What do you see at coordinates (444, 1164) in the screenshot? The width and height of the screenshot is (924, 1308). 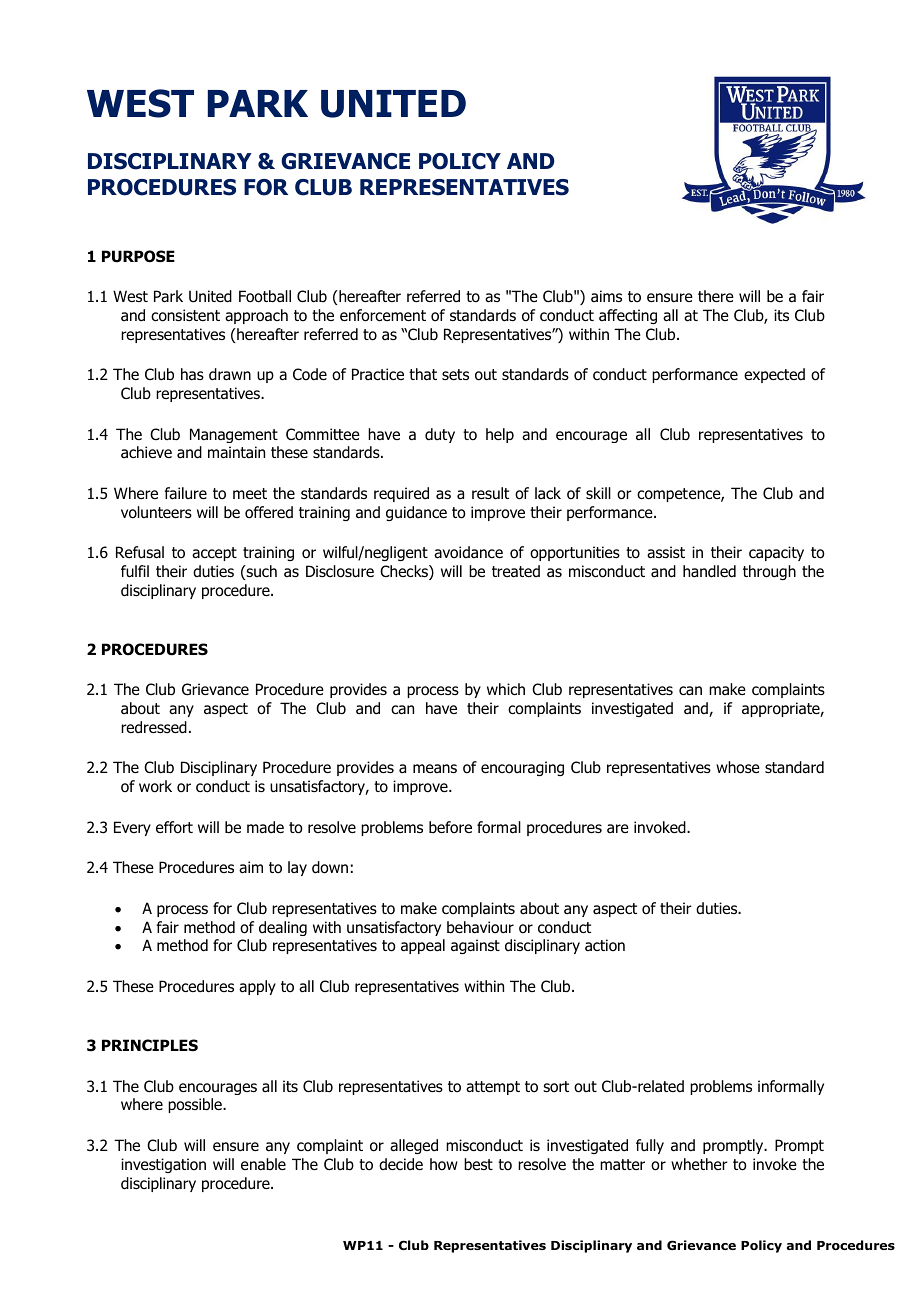 I see `how` at bounding box center [444, 1164].
